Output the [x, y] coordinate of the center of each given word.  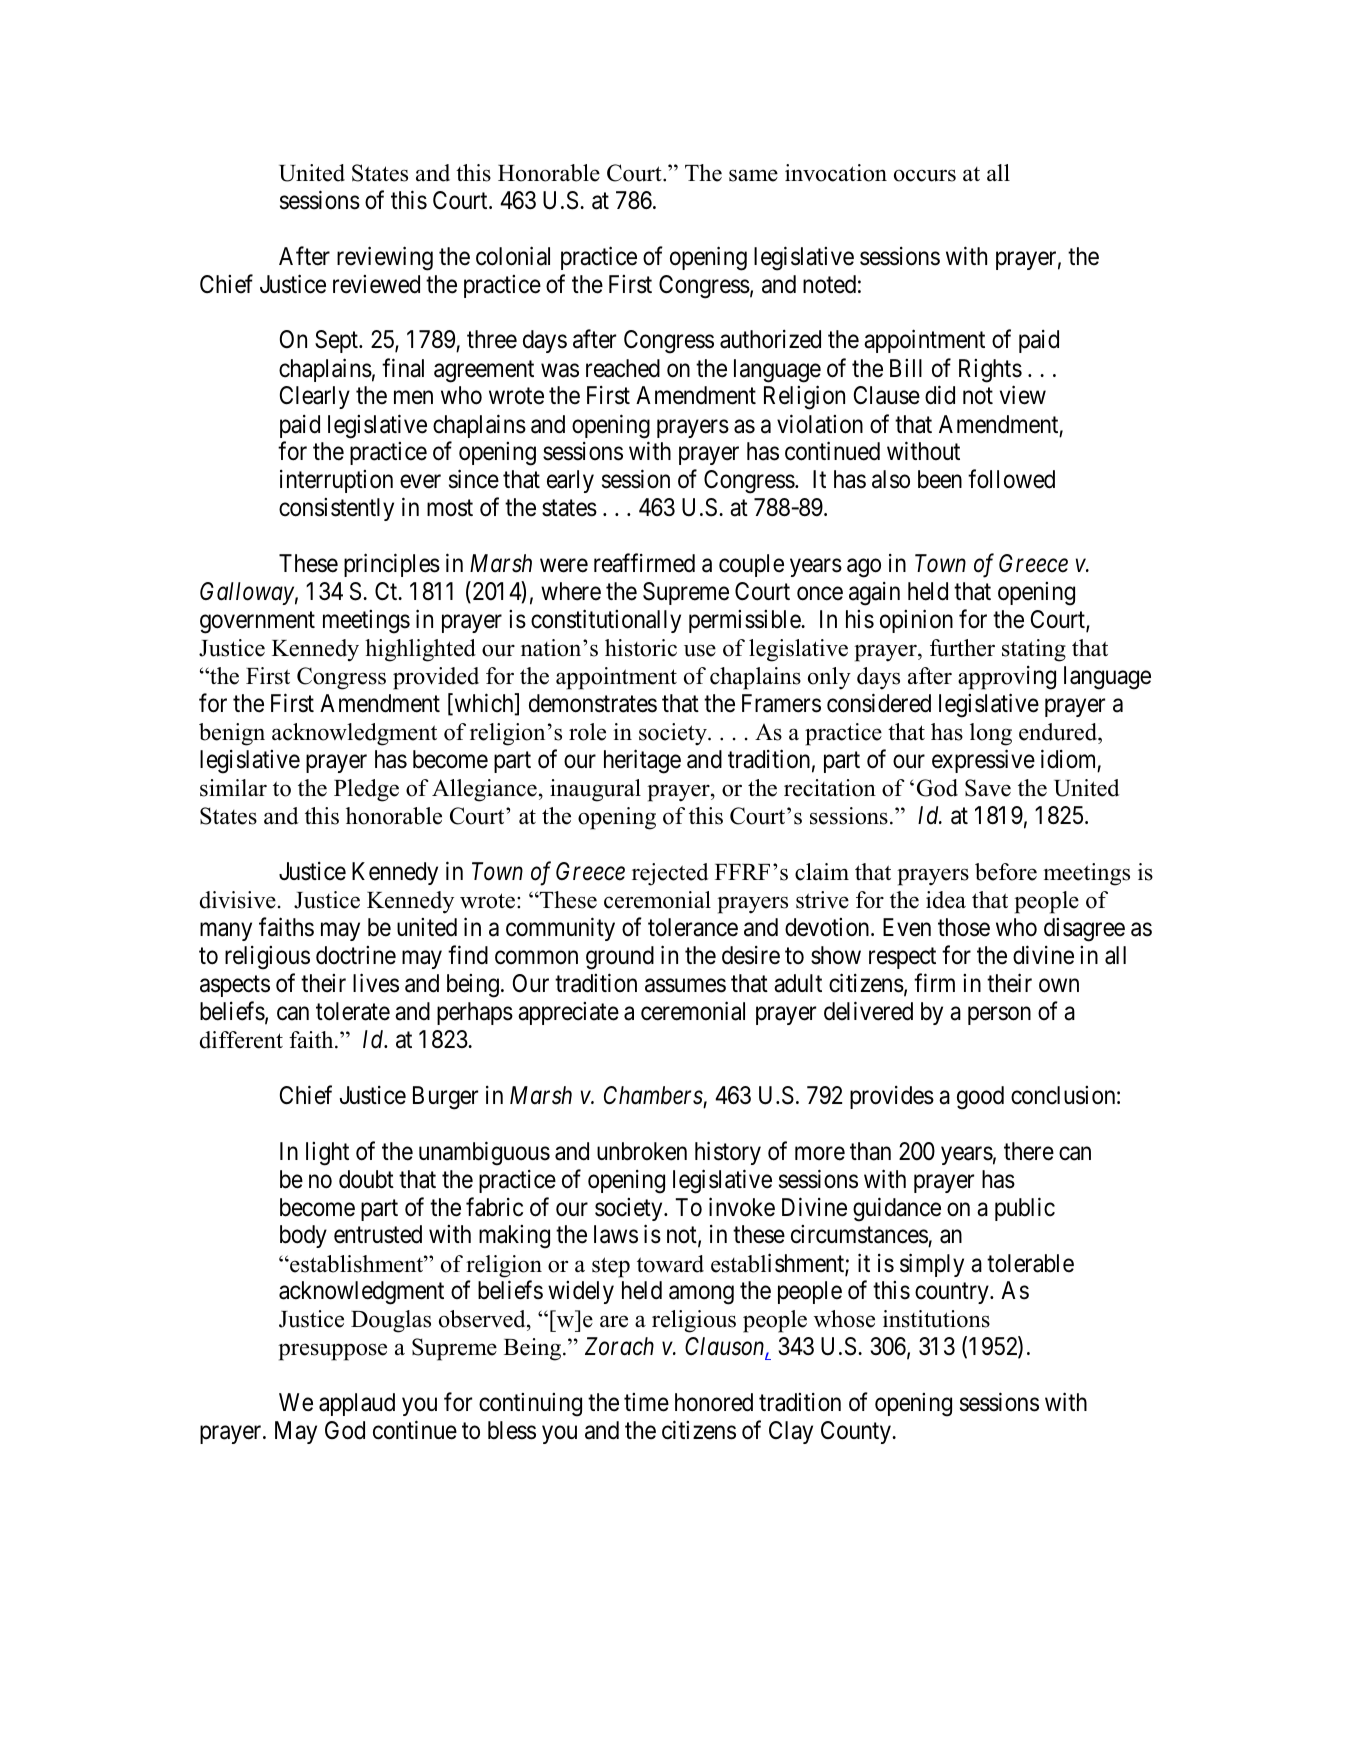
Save [988, 788]
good [980, 1098]
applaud [357, 1404]
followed [1011, 479]
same [753, 175]
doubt [366, 1179]
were [564, 566]
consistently [336, 509]
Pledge [366, 790]
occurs [925, 175]
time [646, 1402]
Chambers [653, 1095]
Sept [337, 341]
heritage [642, 762]
